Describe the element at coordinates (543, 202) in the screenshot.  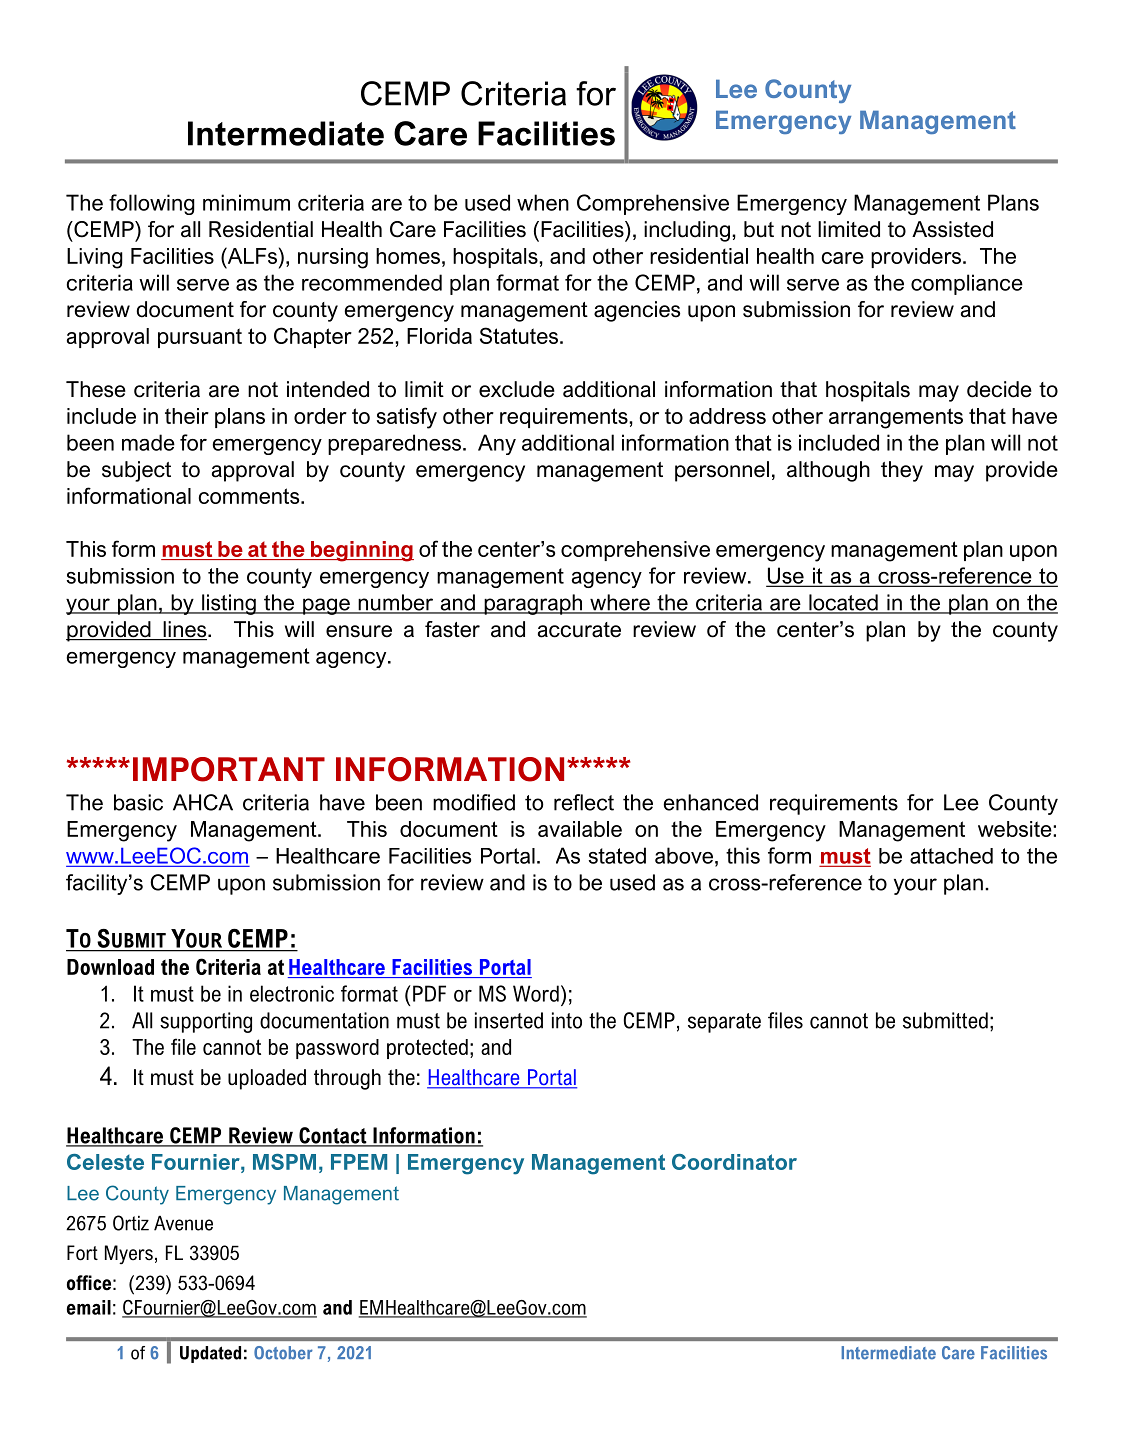
I see `when` at that location.
